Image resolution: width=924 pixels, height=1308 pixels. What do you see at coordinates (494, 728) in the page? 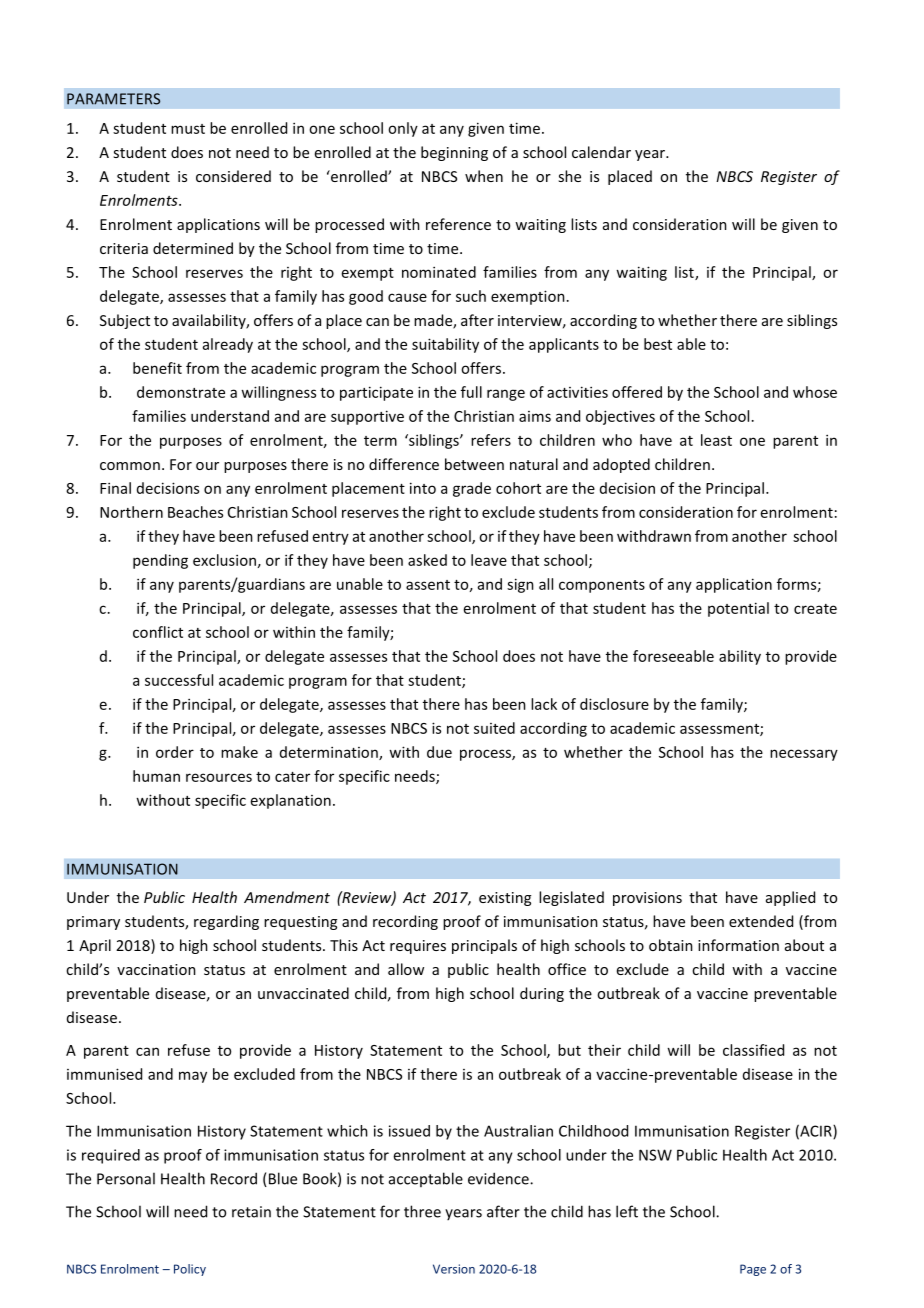
I see `suited` at bounding box center [494, 728].
